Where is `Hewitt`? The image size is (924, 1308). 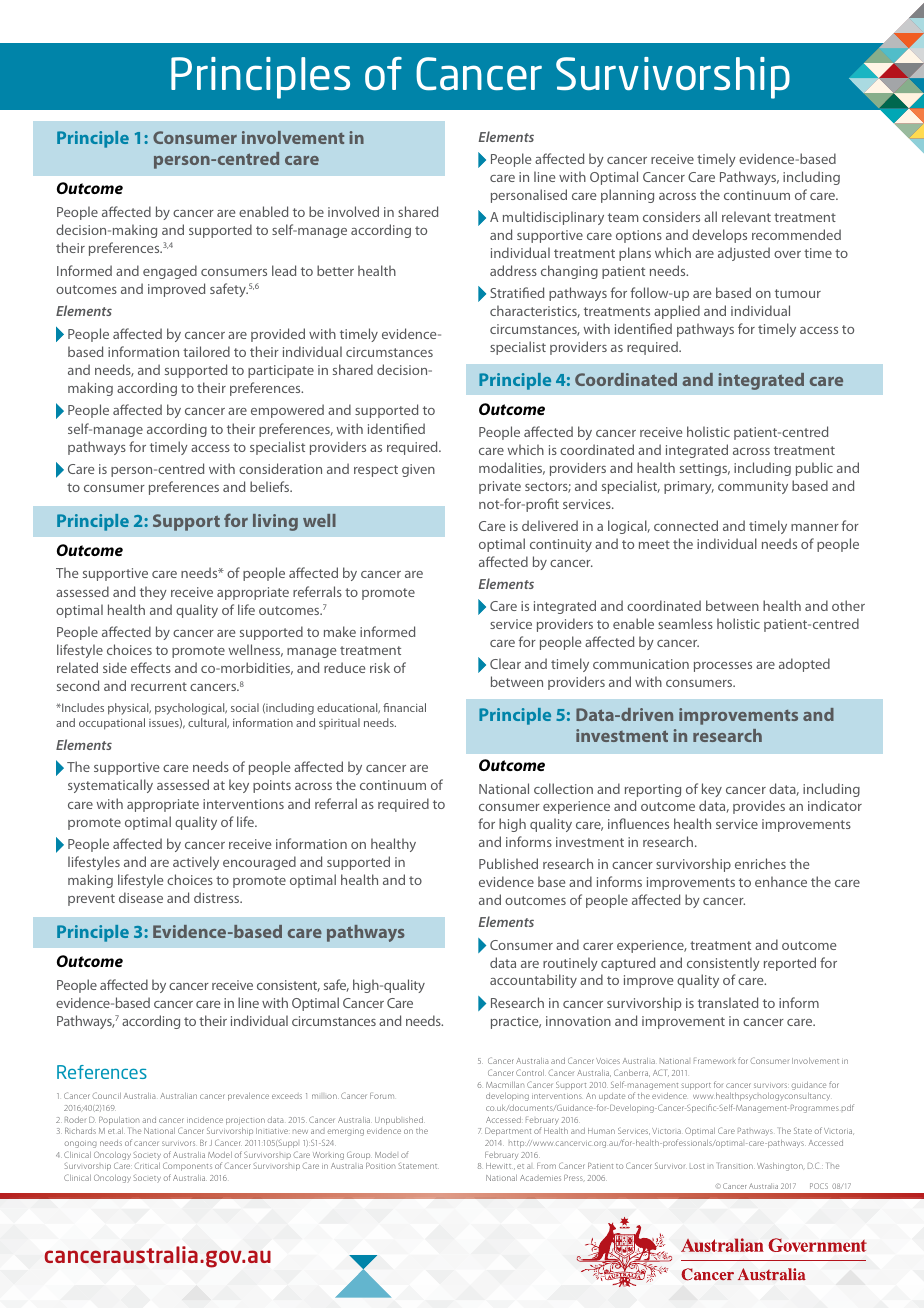
Hewitt is located at coordinates (499, 1166).
